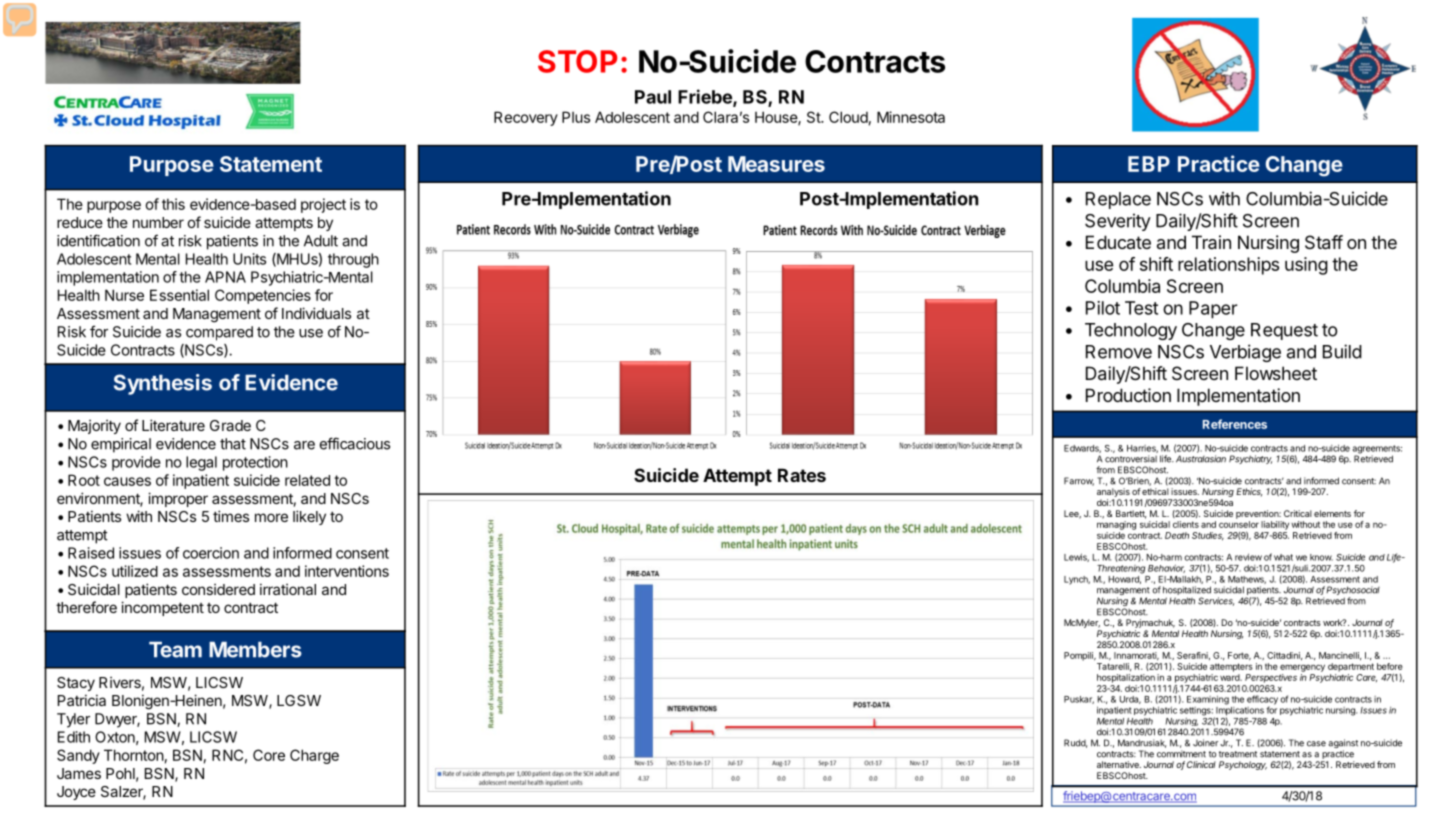 The height and width of the page is (819, 1456). What do you see at coordinates (211, 553) in the page?
I see `coercion` at bounding box center [211, 553].
